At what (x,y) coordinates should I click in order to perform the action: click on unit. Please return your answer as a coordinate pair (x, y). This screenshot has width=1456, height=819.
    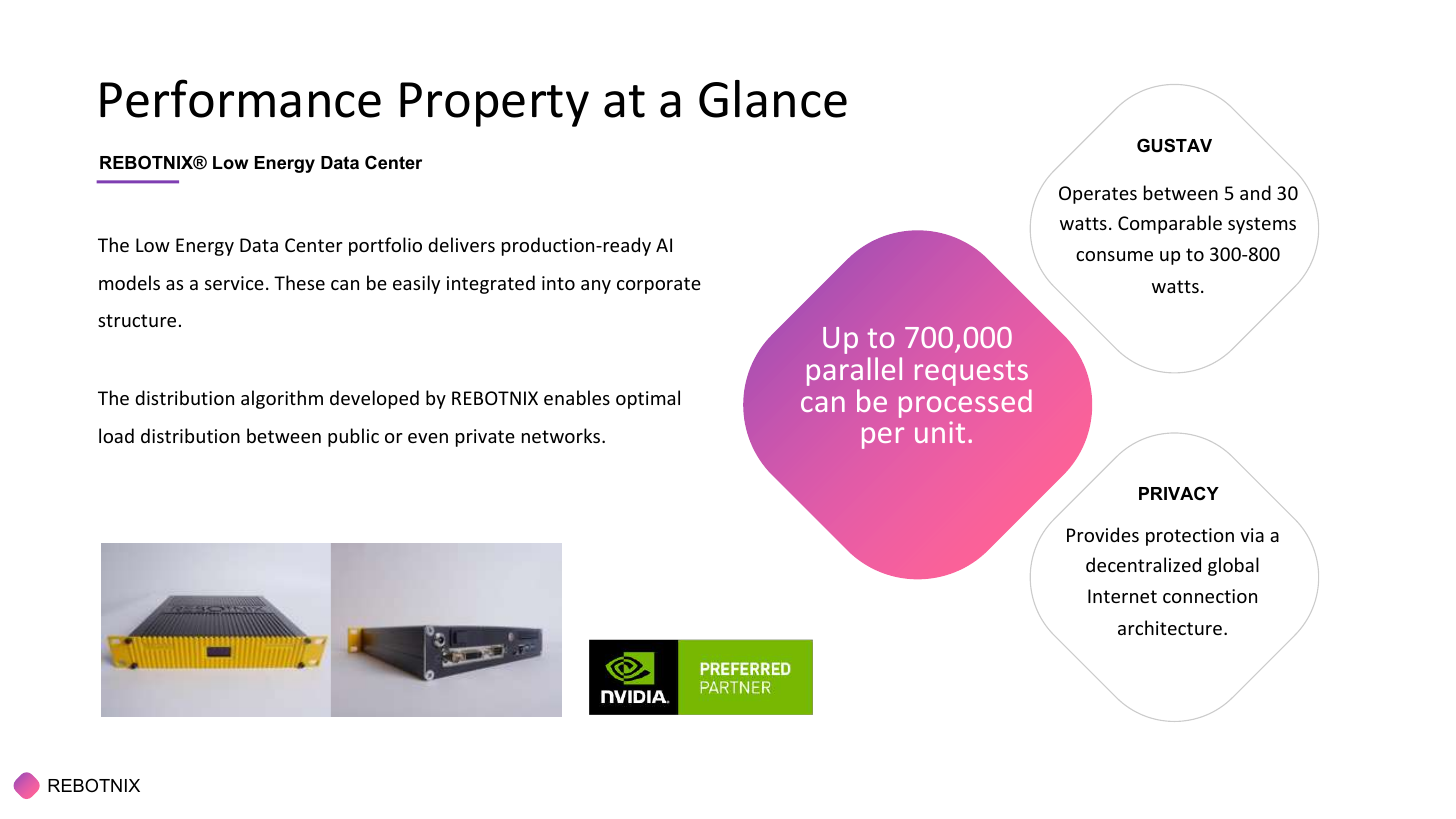
    Looking at the image, I should click on (940, 432).
